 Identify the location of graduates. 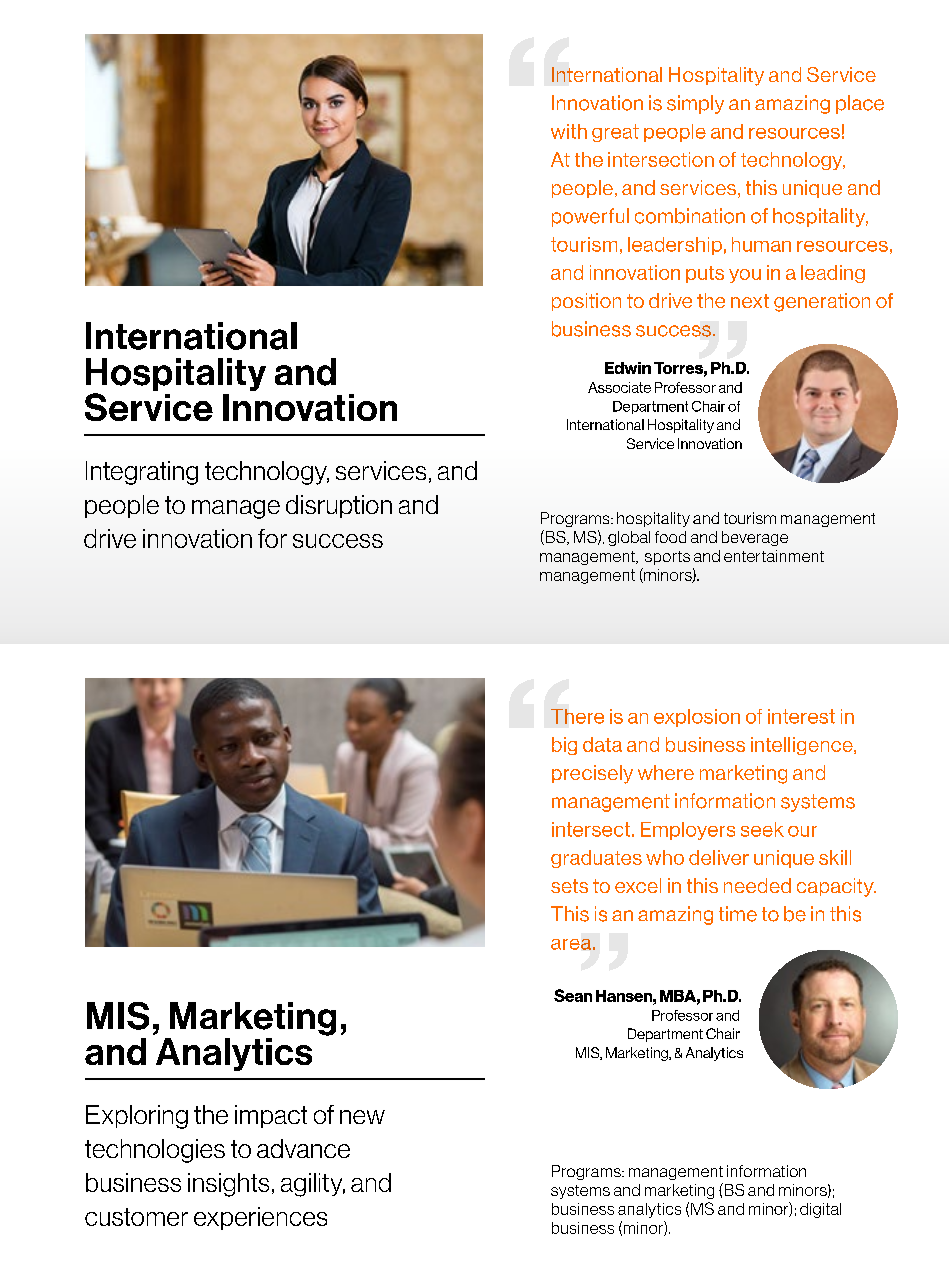
(596, 859).
